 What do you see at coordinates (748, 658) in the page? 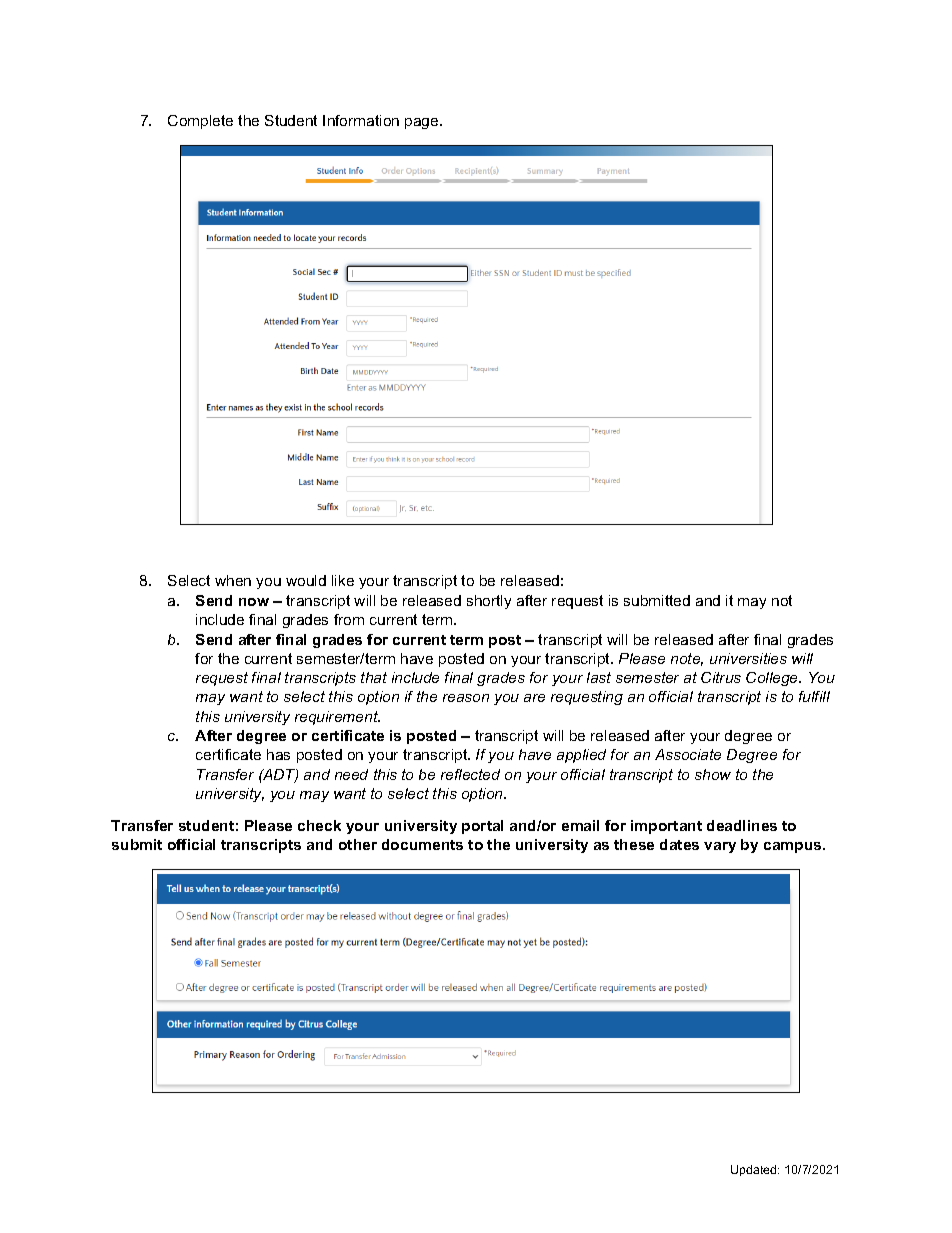
I see `universities` at bounding box center [748, 658].
